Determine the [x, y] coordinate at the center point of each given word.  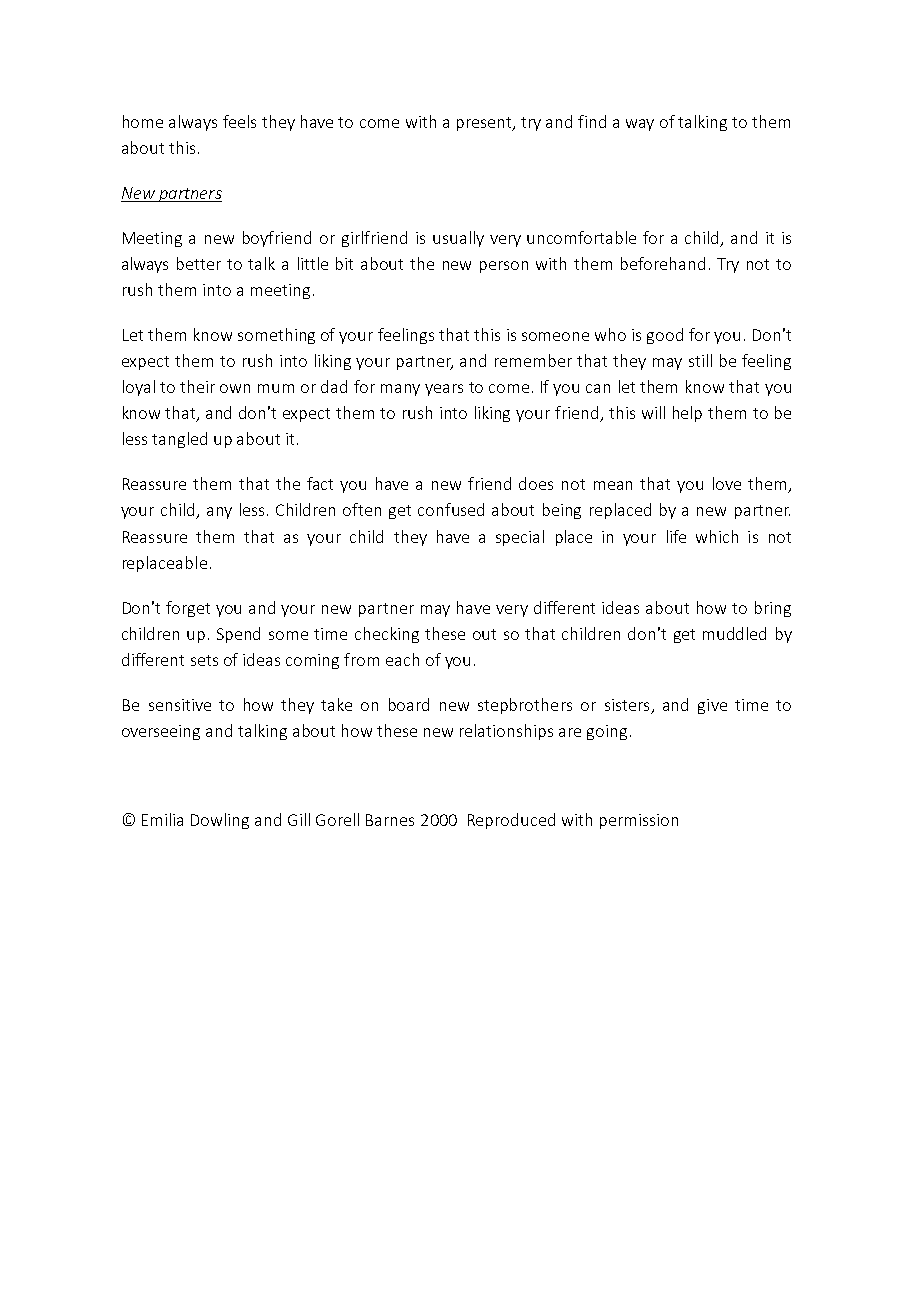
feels [239, 121]
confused [451, 509]
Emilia [162, 819]
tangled [179, 440]
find [592, 121]
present [485, 124]
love [727, 483]
